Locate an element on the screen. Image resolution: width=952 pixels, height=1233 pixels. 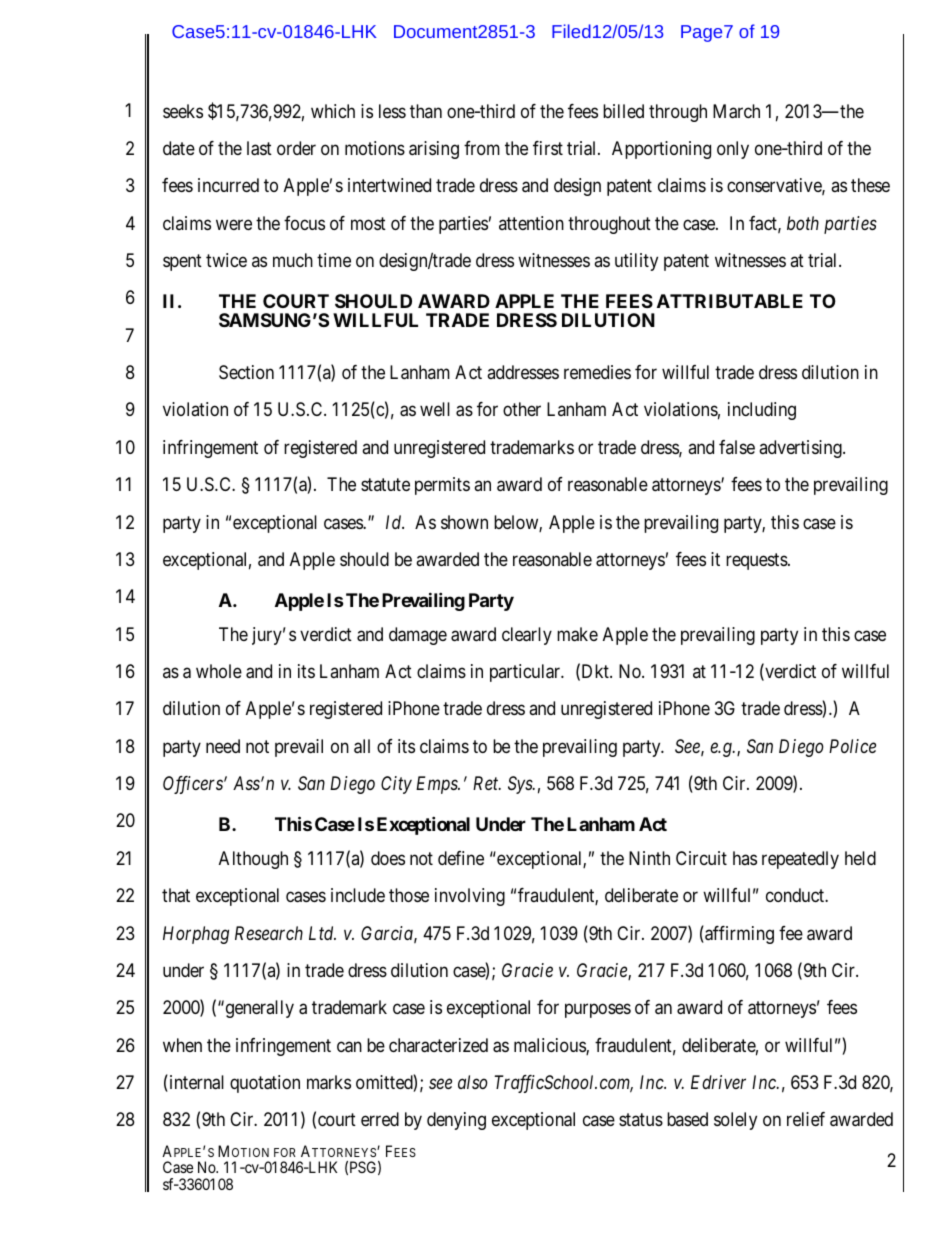
define is located at coordinates (461, 858).
